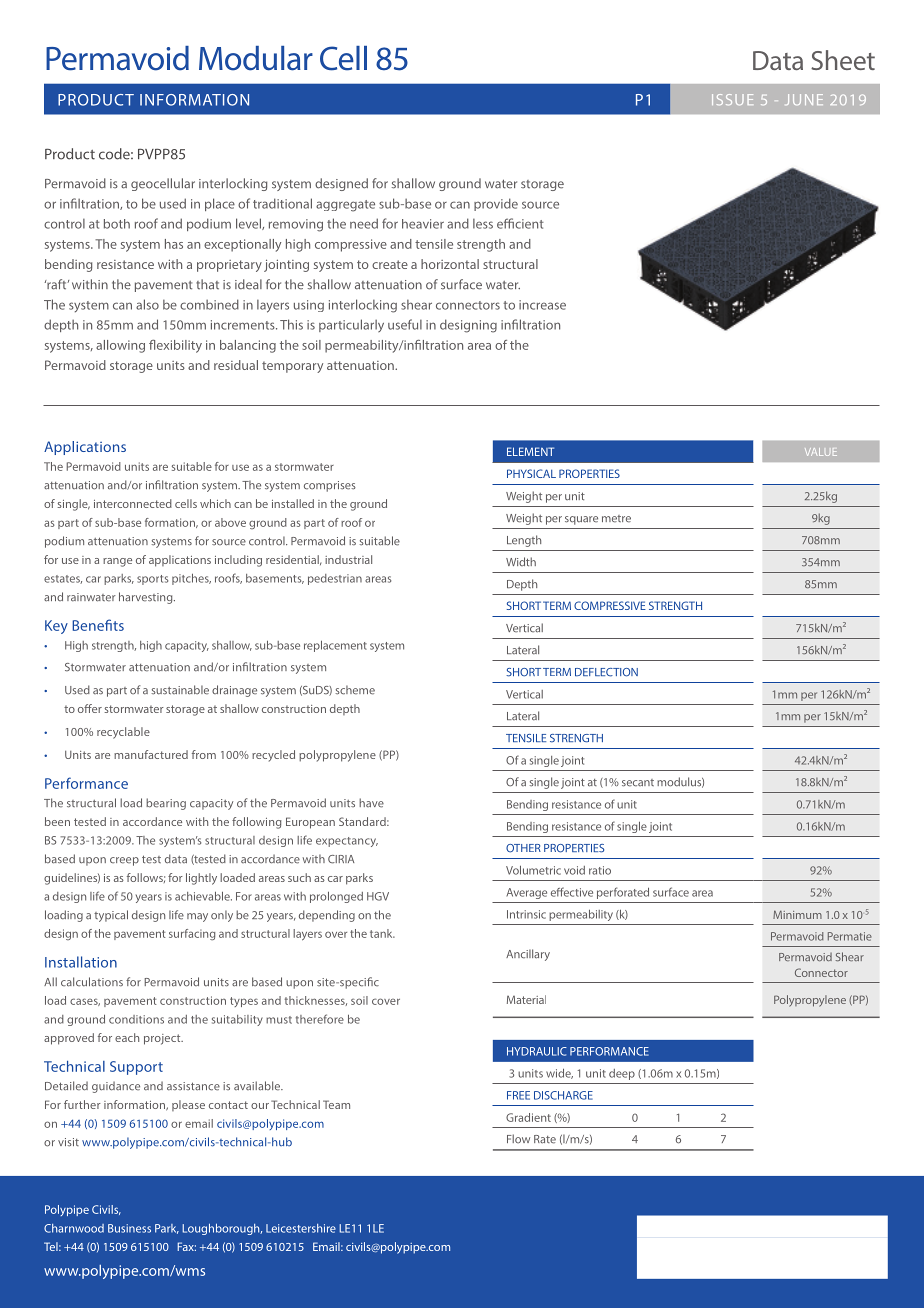  I want to click on tank, so click(382, 933).
